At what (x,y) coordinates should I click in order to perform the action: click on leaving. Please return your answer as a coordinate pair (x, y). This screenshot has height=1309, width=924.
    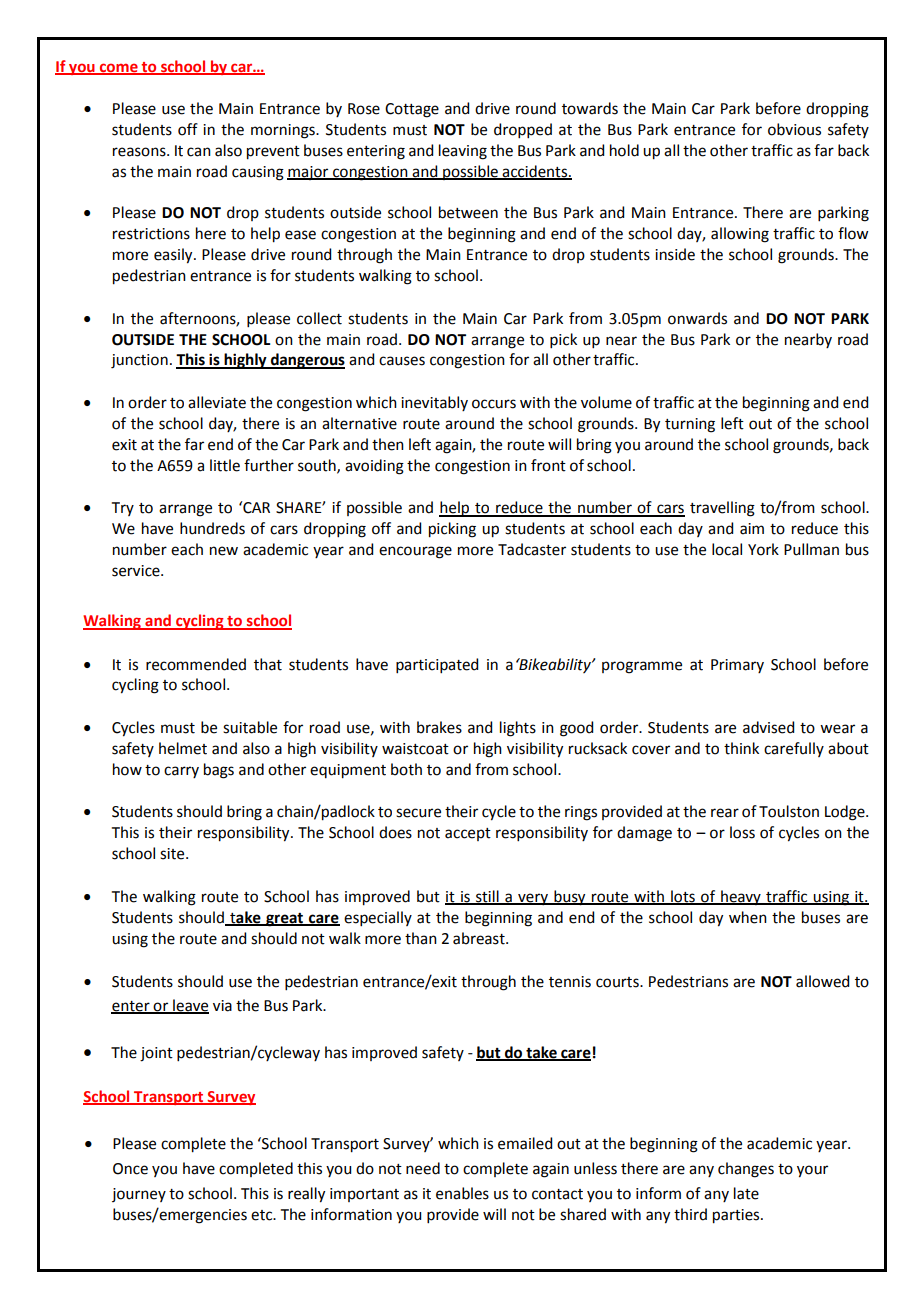
    Looking at the image, I should click on (463, 152).
